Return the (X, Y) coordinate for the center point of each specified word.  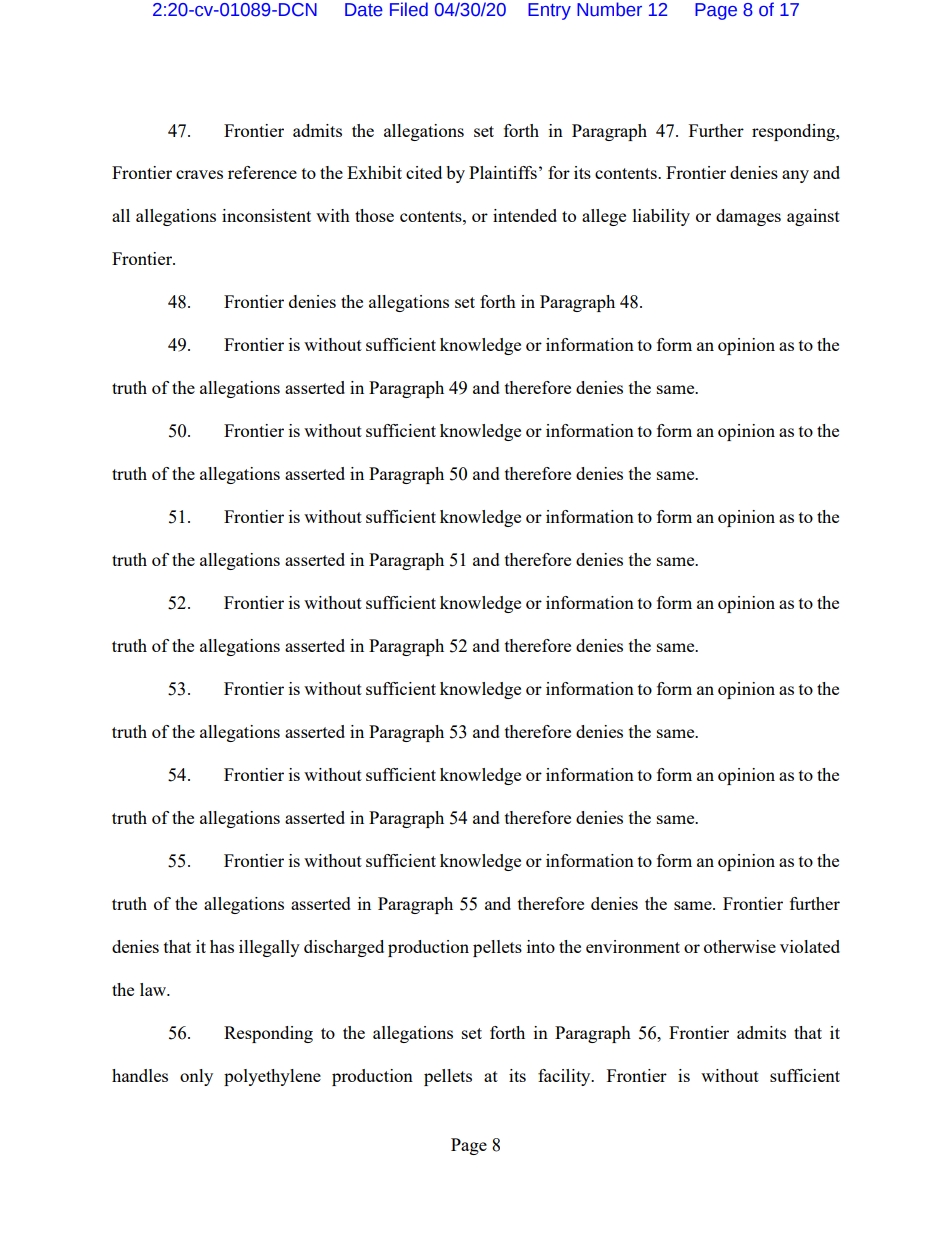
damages (748, 217)
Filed (409, 9)
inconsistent (266, 215)
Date (364, 10)
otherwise (740, 946)
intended (525, 215)
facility (565, 1077)
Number (609, 9)
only (196, 1077)
